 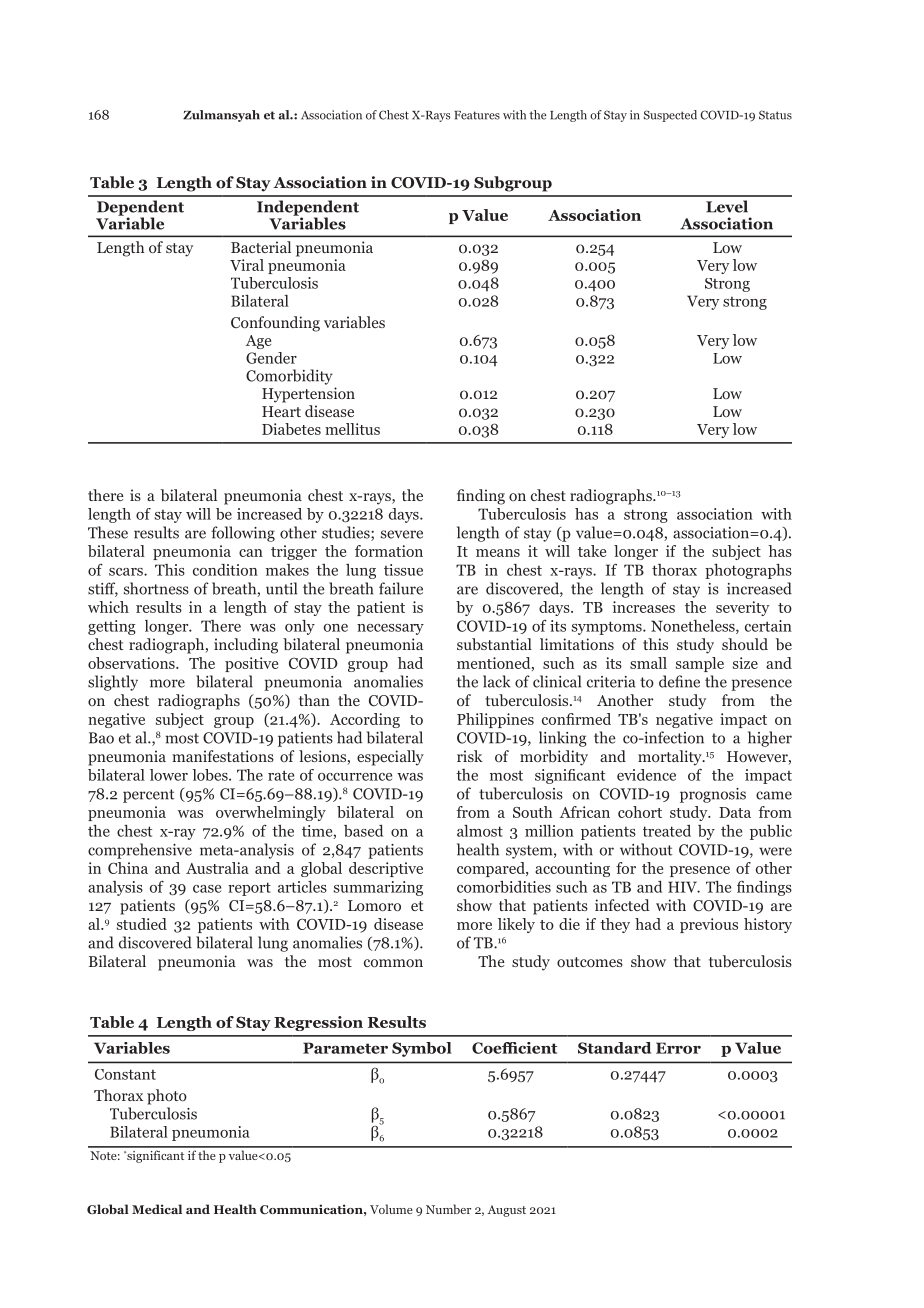 What do you see at coordinates (386, 869) in the document?
I see `descriptive` at bounding box center [386, 869].
